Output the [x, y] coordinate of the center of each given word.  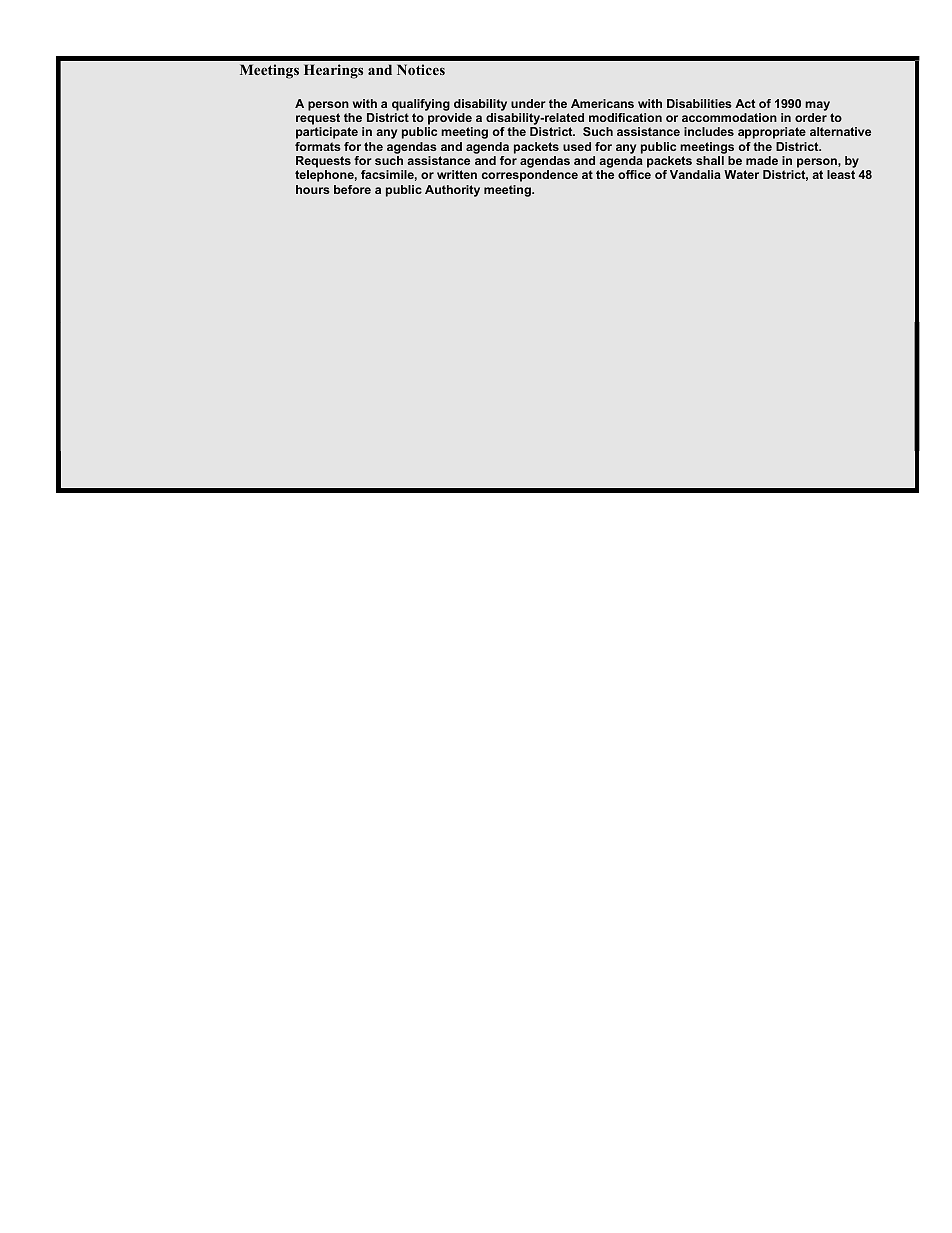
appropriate [772, 133]
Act [745, 103]
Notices [421, 69]
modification [625, 117]
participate [327, 133]
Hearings [333, 71]
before [352, 189]
